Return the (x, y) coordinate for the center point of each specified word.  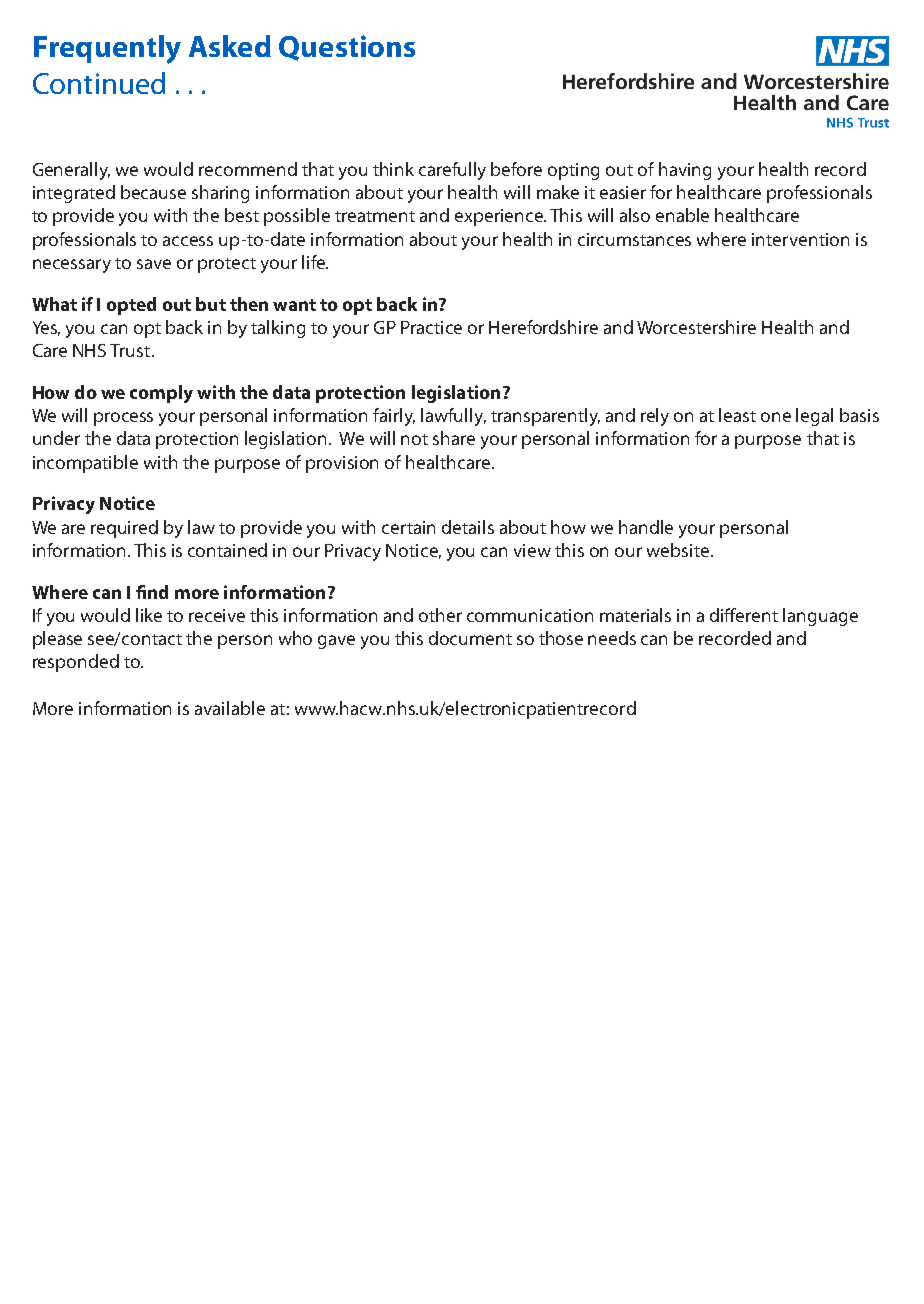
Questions (347, 48)
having (685, 171)
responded (76, 663)
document (470, 638)
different (744, 615)
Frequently (107, 49)
